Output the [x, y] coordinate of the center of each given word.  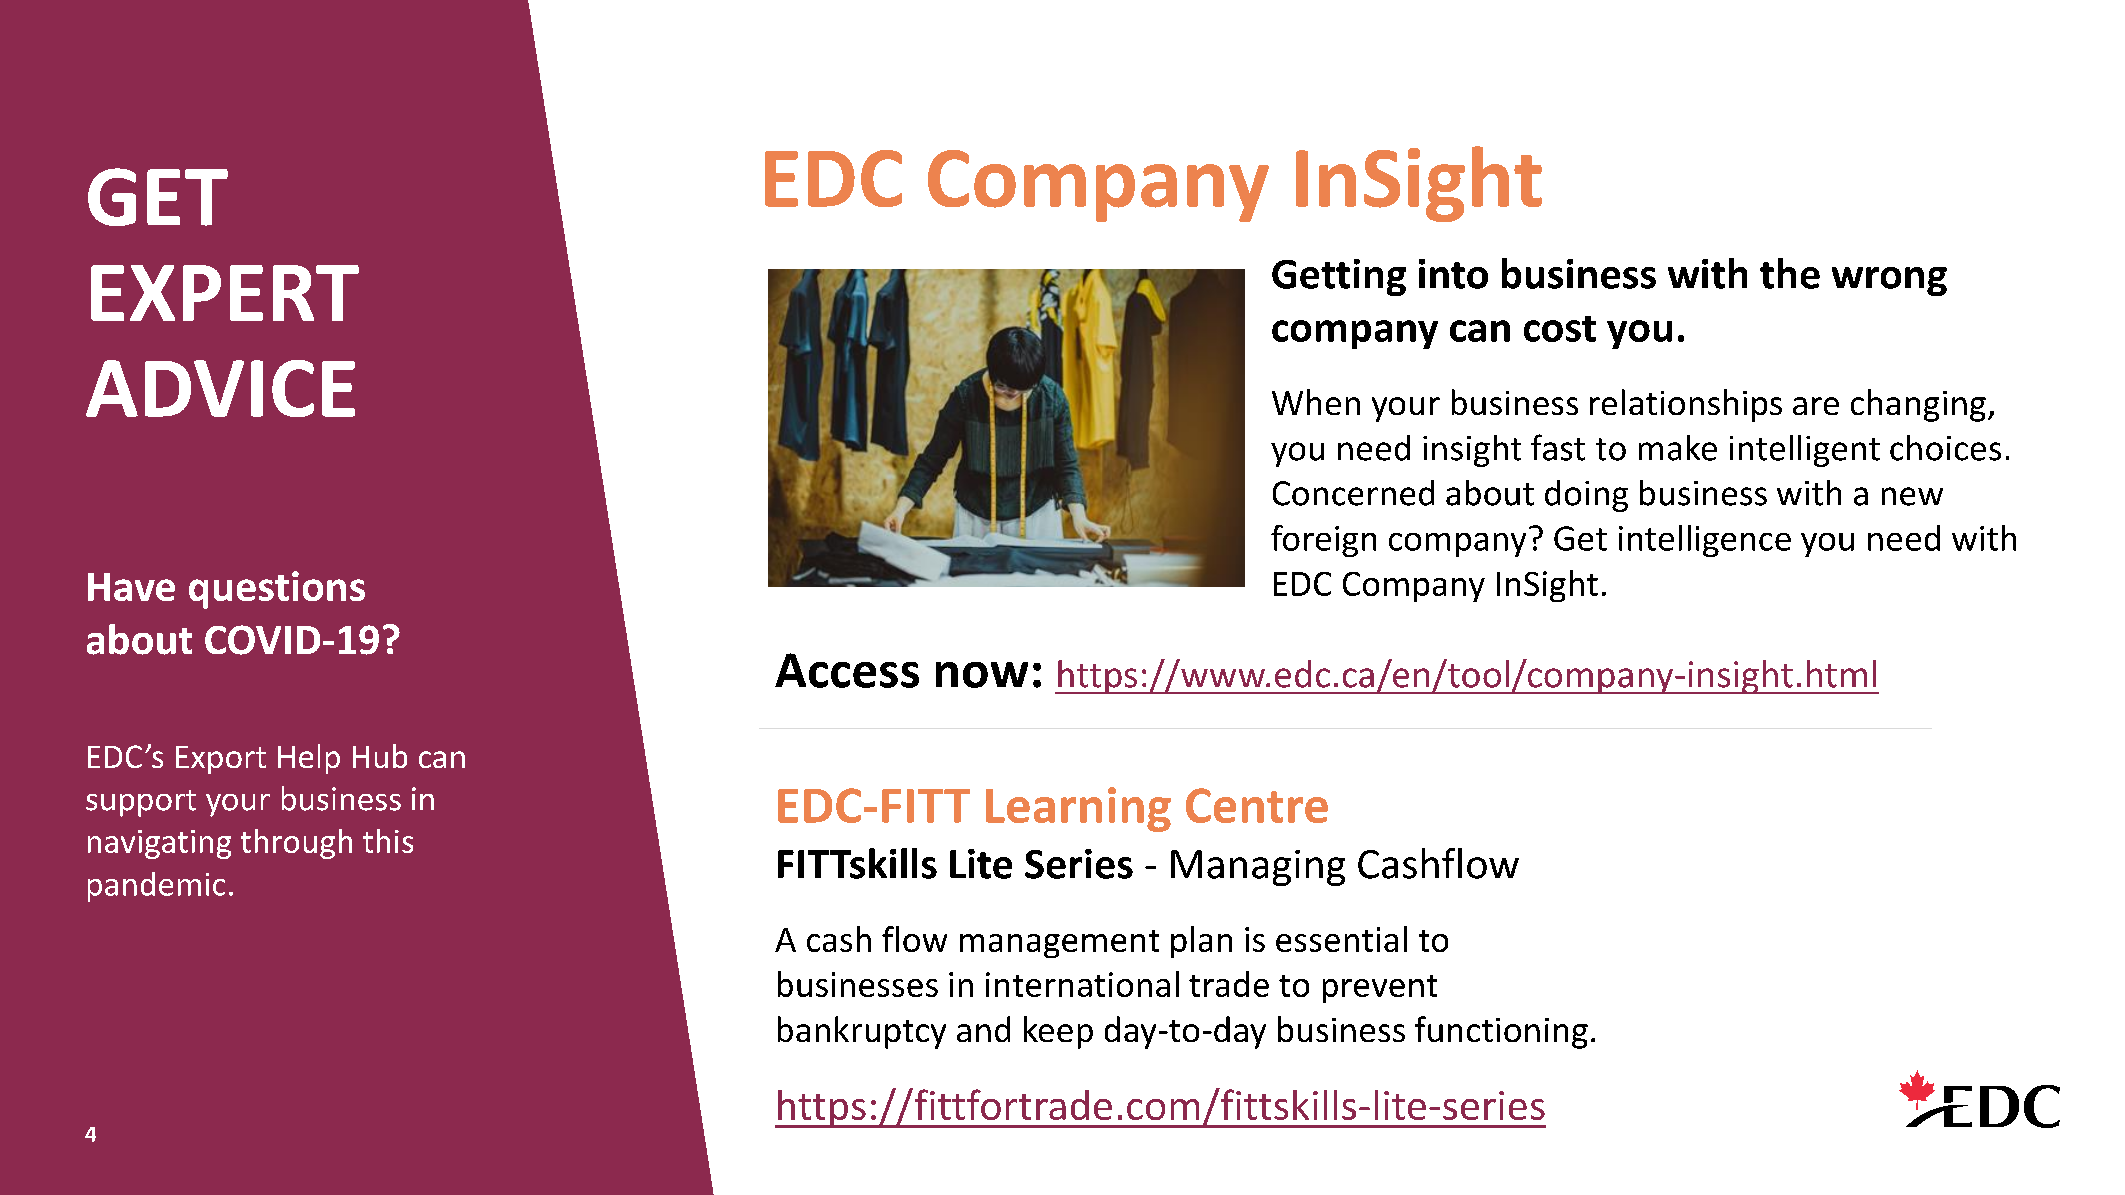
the [1790, 273]
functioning [1501, 1032]
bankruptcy [862, 1032]
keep [1058, 1032]
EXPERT [225, 293]
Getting [1339, 277]
